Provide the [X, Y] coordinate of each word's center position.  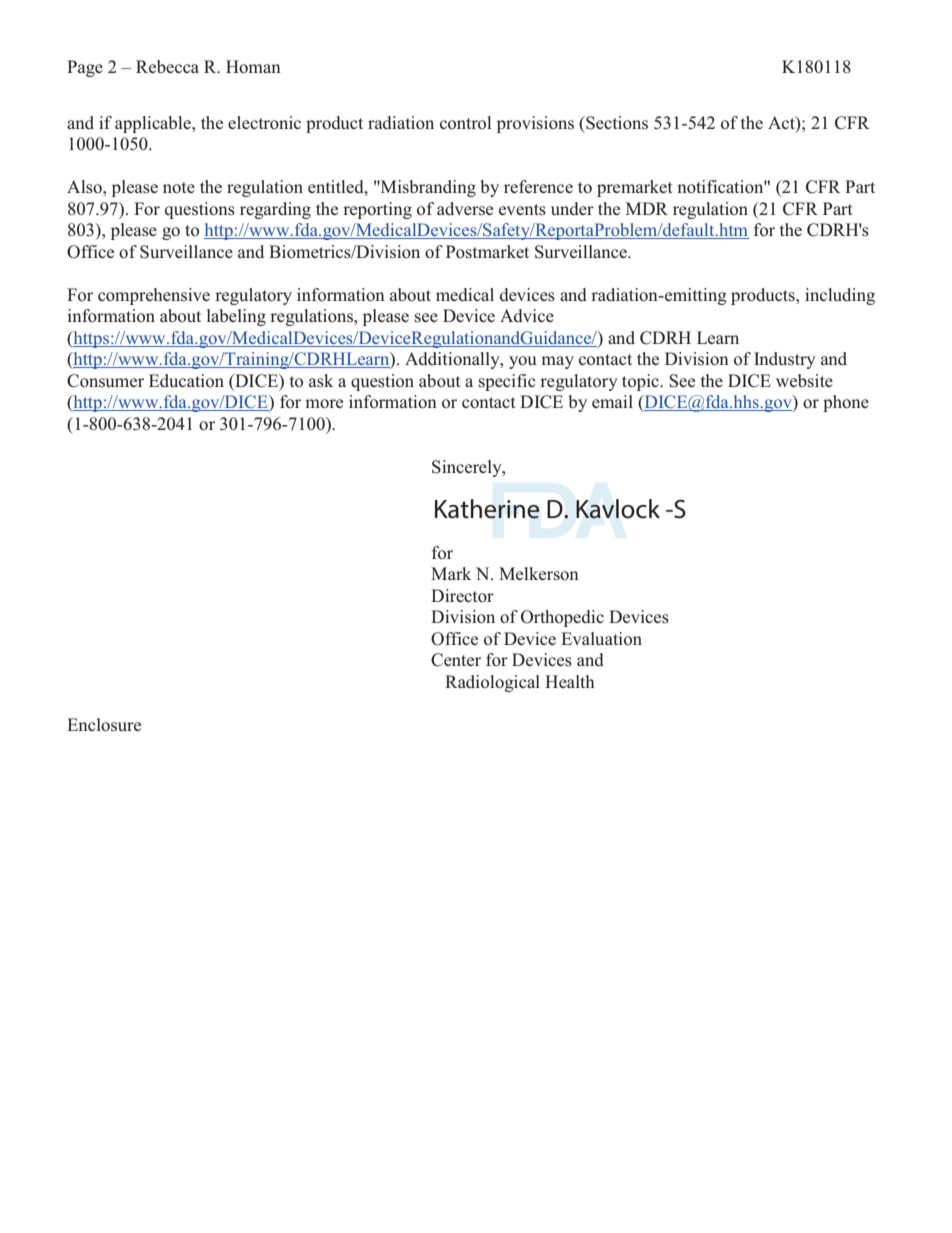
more [324, 404]
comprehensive [154, 296]
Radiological [492, 683]
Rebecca [167, 66]
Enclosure [104, 725]
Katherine [487, 509]
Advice [527, 315]
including [840, 296]
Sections [616, 123]
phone [846, 403]
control [465, 122]
